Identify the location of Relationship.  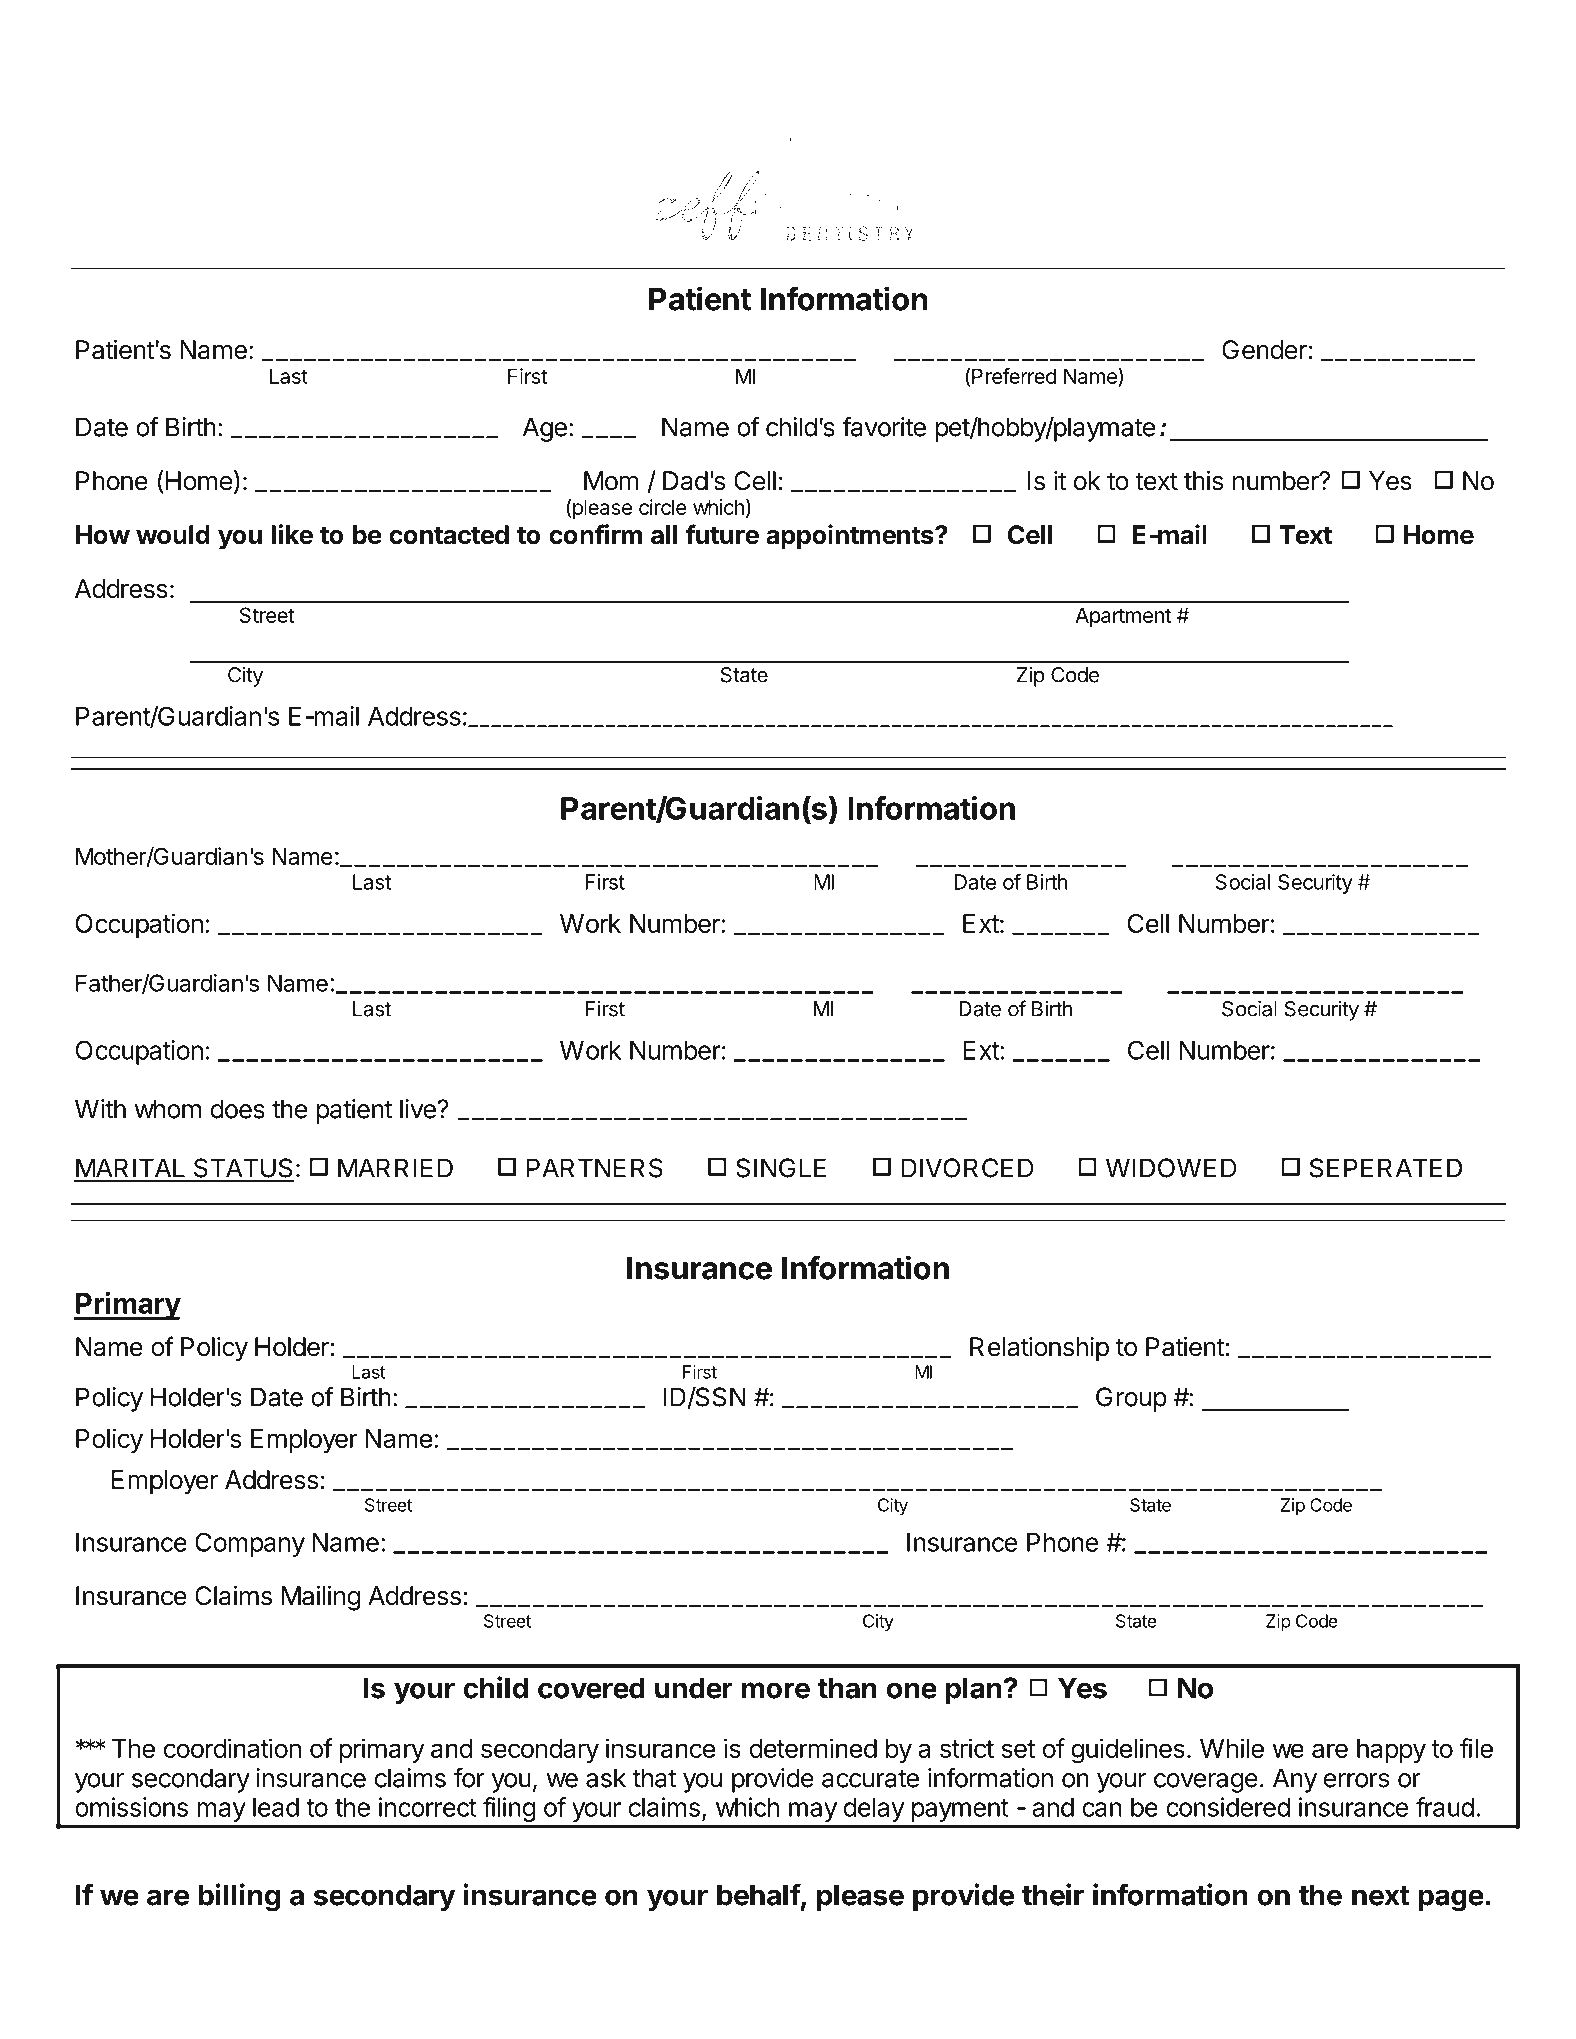
(1039, 1349).
